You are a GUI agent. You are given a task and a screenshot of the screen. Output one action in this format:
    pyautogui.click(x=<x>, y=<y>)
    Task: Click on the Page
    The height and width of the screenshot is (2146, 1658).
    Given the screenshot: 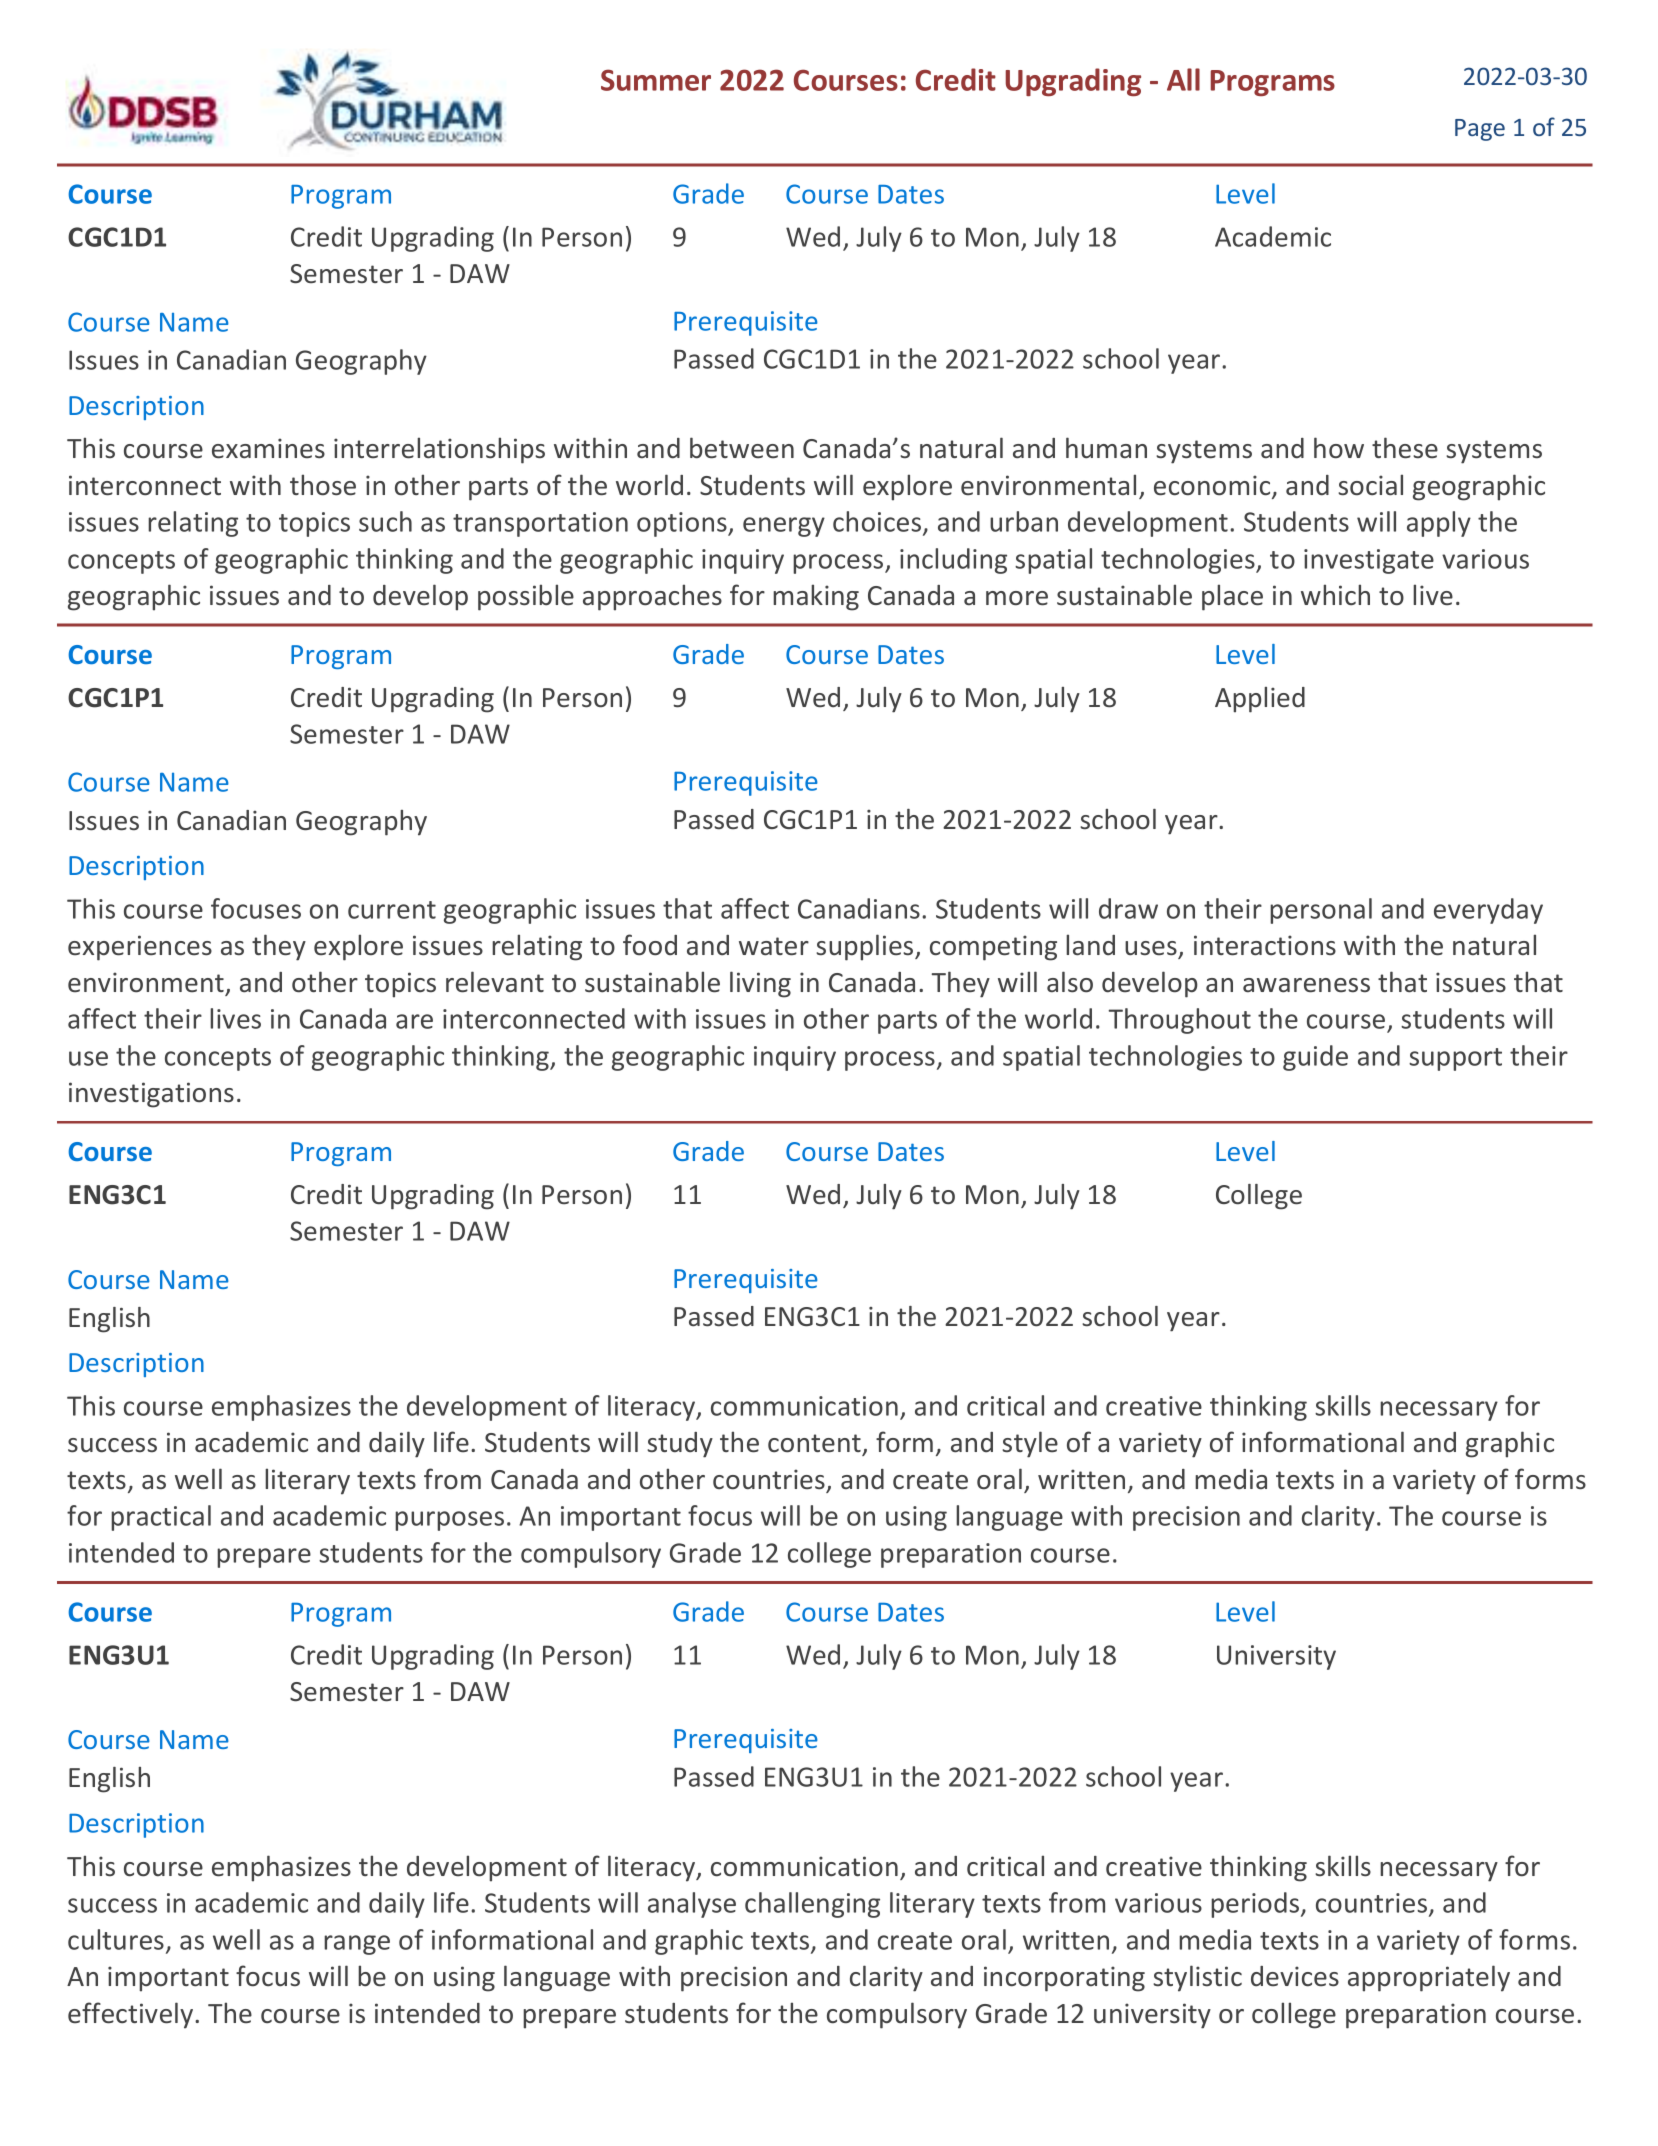 What is the action you would take?
    pyautogui.click(x=1480, y=130)
